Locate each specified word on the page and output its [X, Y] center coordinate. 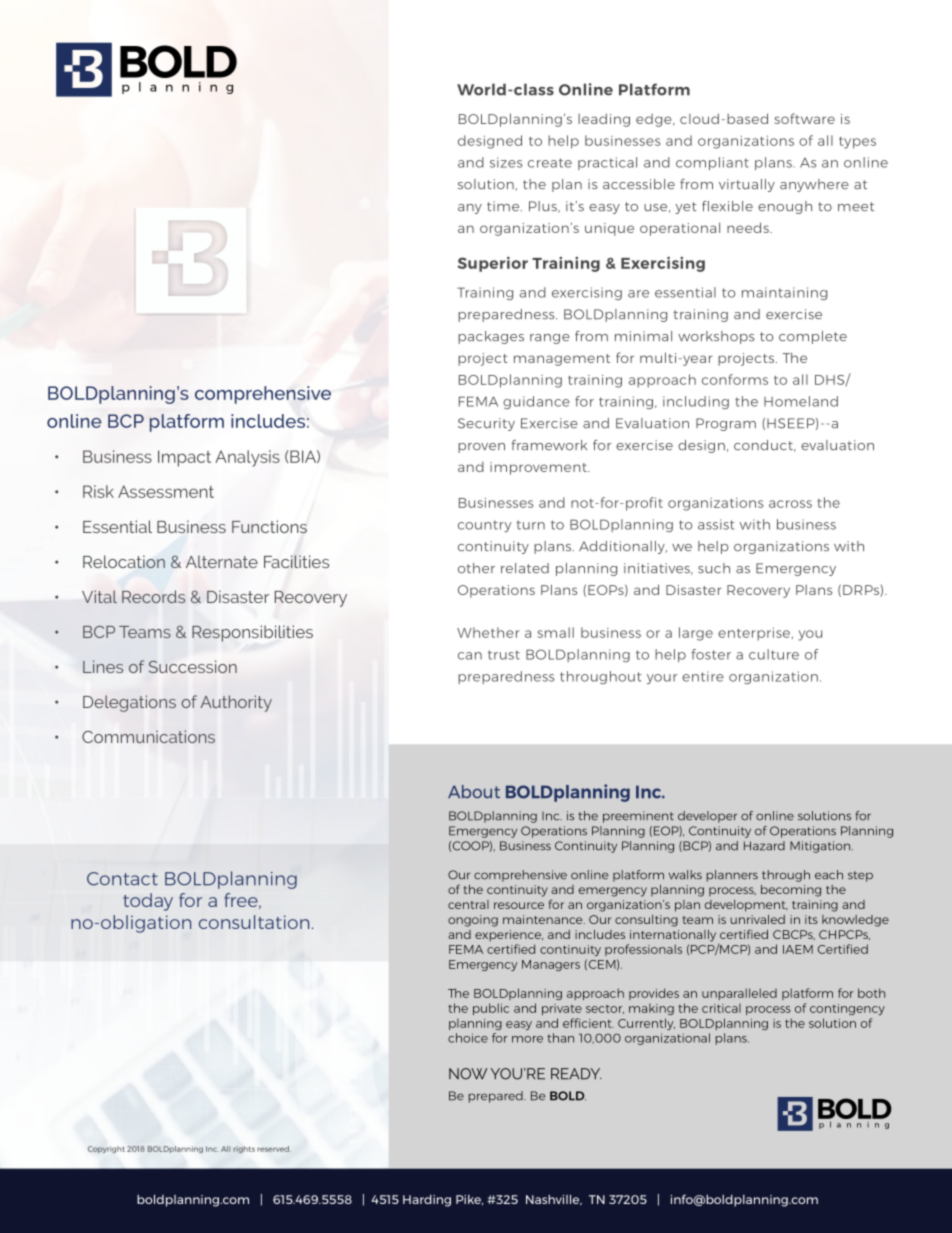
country [484, 526]
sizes [506, 162]
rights [244, 1150]
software [804, 118]
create [550, 163]
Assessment [166, 491]
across [790, 504]
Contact [122, 879]
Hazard [764, 846]
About [474, 791]
